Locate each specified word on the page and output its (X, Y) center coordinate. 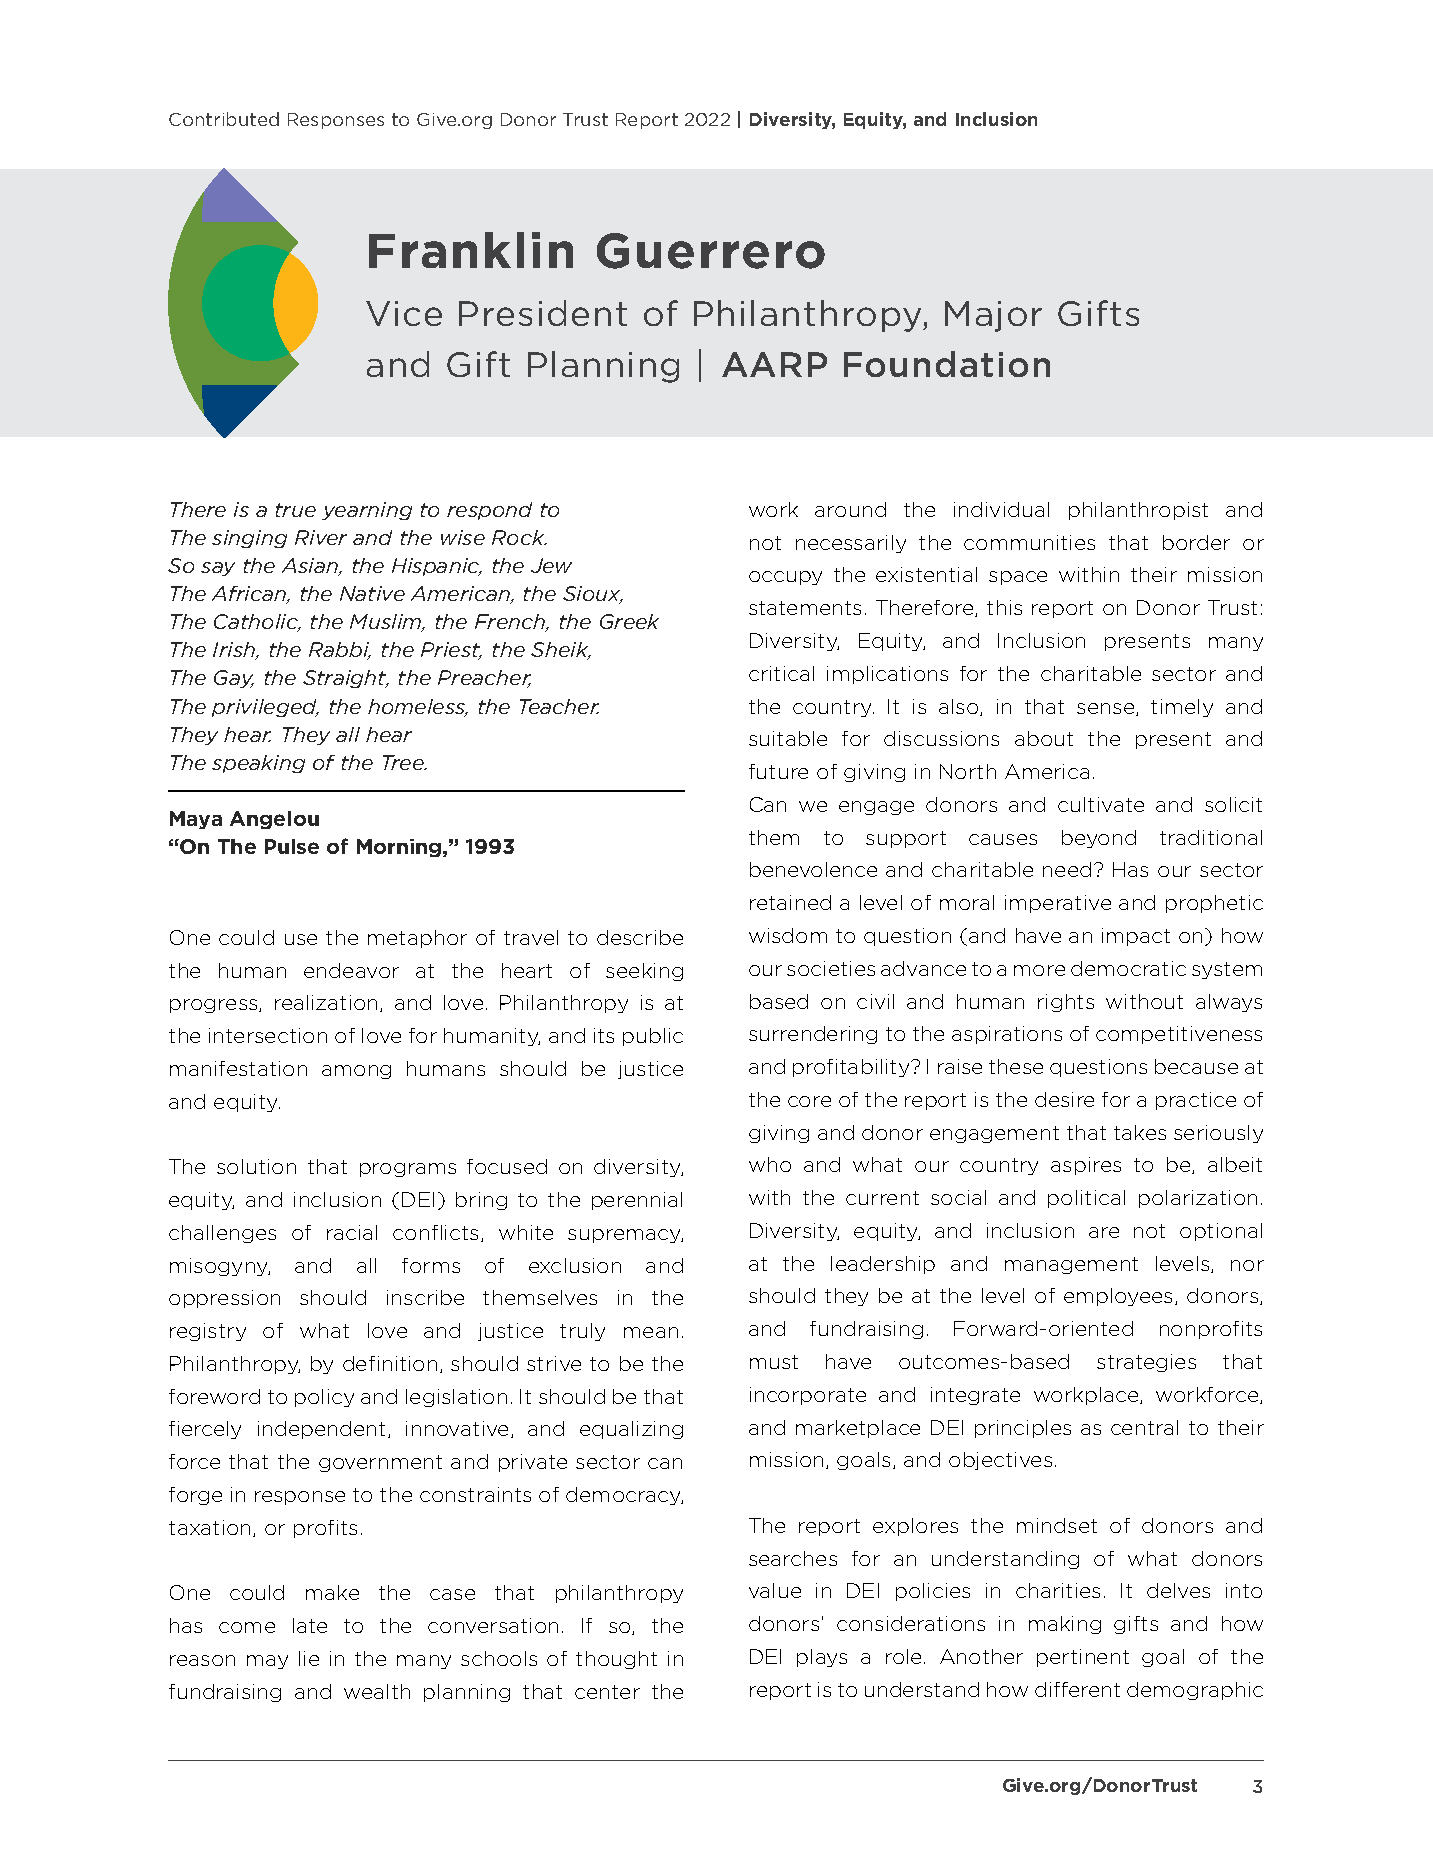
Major (993, 316)
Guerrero (711, 251)
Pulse (292, 846)
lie (309, 1658)
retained (790, 902)
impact (1136, 937)
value (775, 1590)
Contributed (224, 119)
